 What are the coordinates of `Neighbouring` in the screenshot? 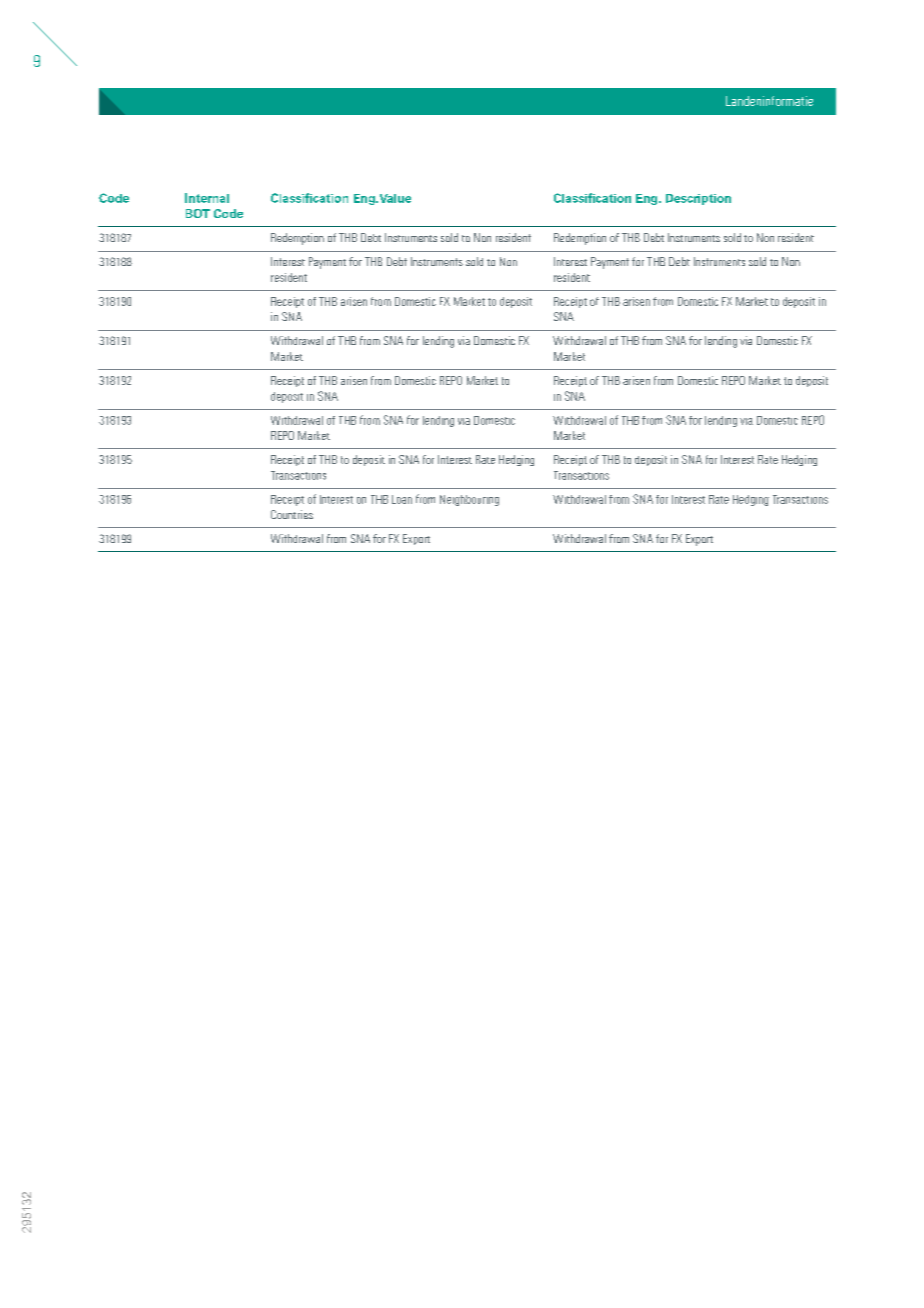 It's located at (469, 500).
